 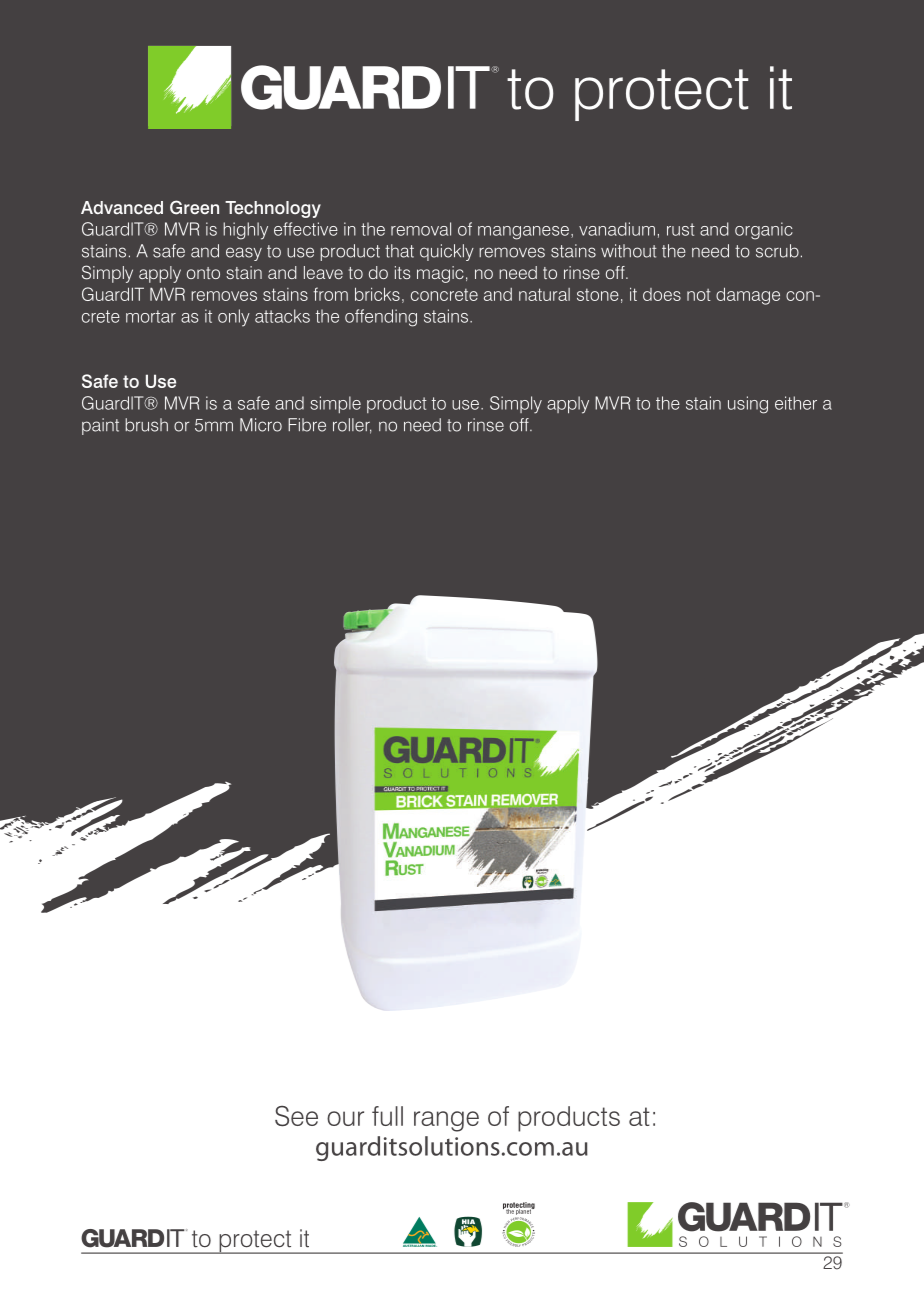 I want to click on See, so click(x=296, y=1116).
